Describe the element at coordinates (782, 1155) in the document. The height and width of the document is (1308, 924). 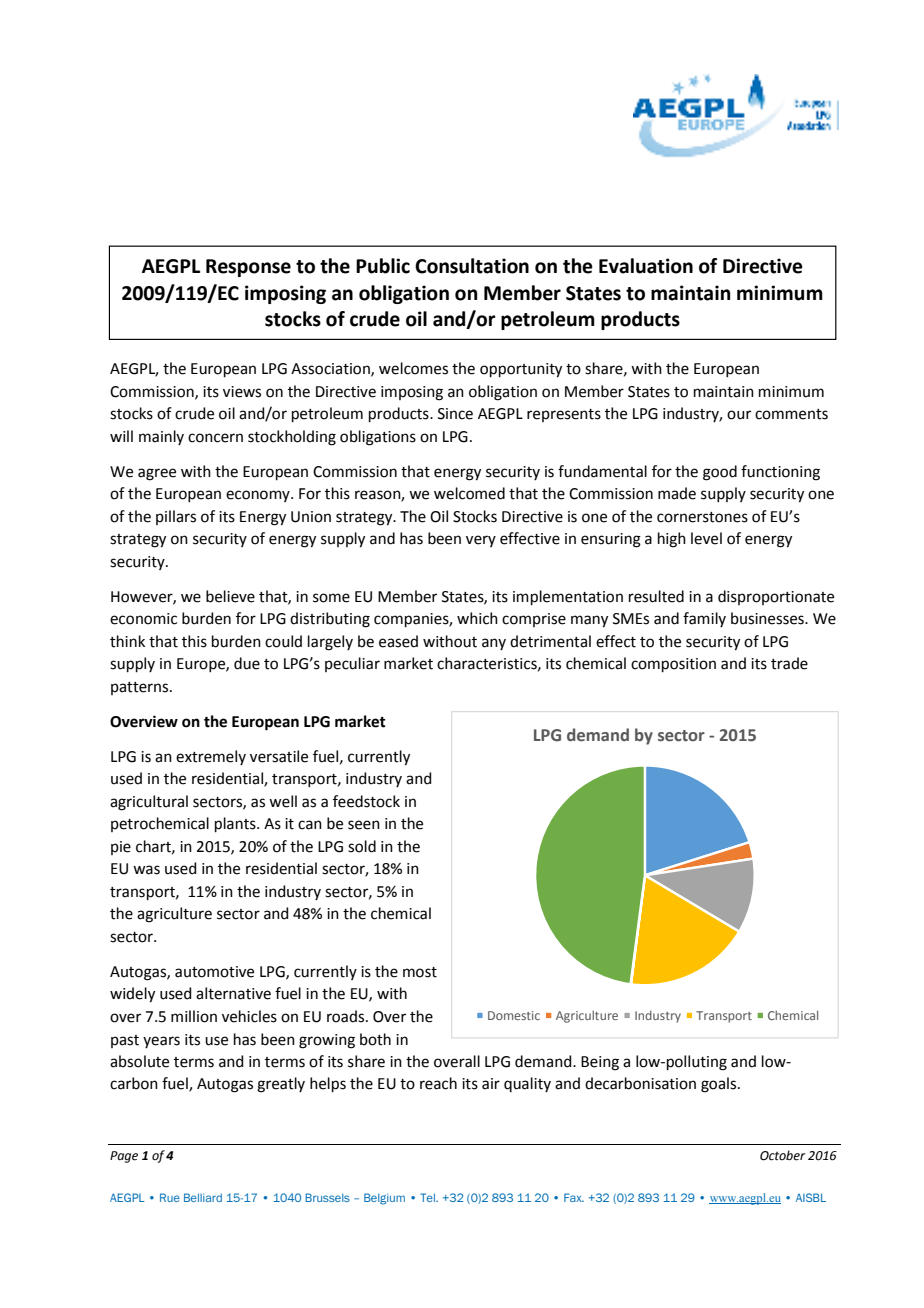
I see `October` at that location.
